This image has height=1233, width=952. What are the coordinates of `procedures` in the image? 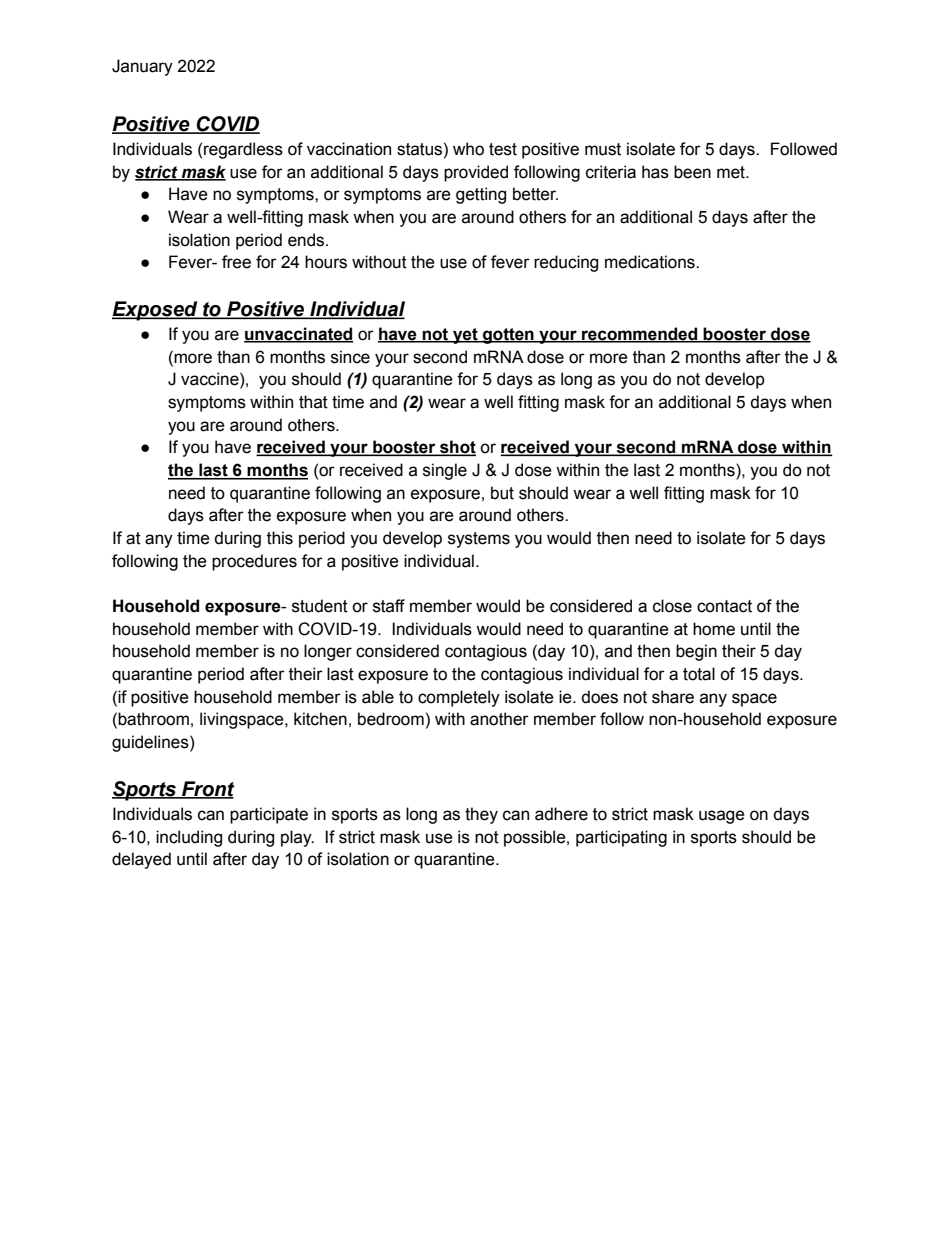 It's located at (254, 562).
